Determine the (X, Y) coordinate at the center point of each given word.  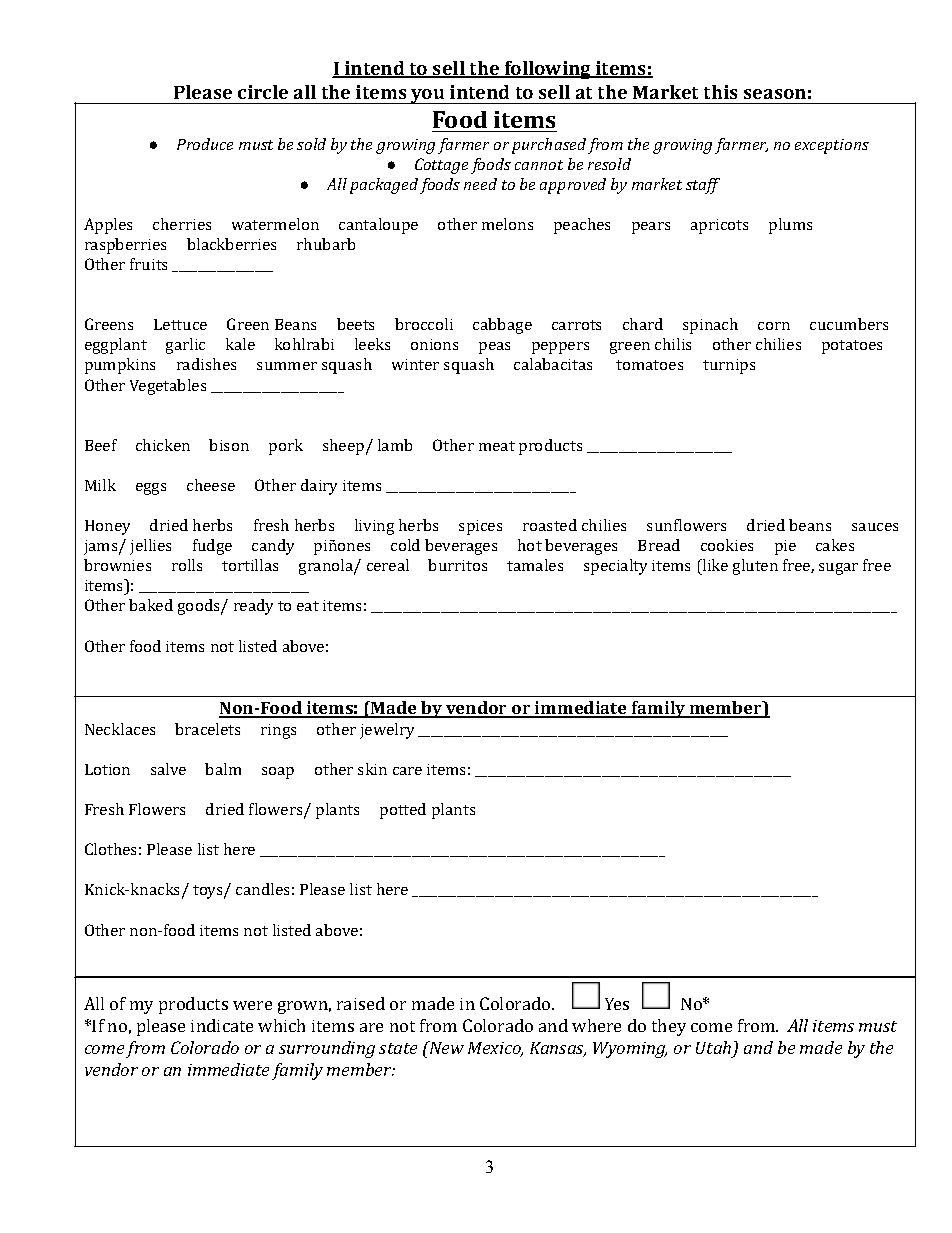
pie (785, 547)
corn (774, 326)
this (720, 92)
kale (240, 344)
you (428, 96)
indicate (222, 1025)
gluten (755, 567)
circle (263, 92)
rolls (187, 565)
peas (494, 348)
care (407, 771)
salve (168, 769)
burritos (457, 565)
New (445, 1047)
